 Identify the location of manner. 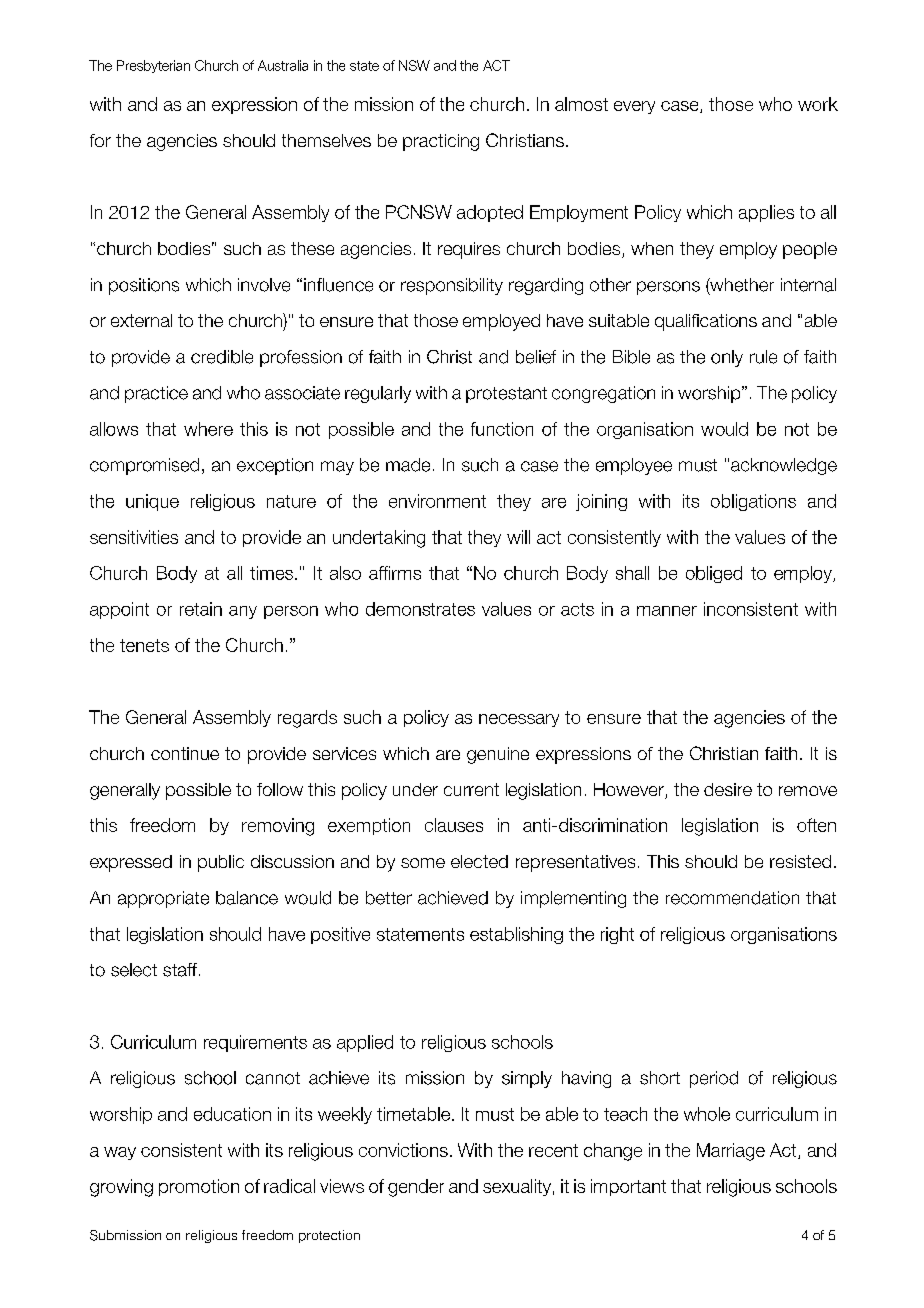
(667, 611).
